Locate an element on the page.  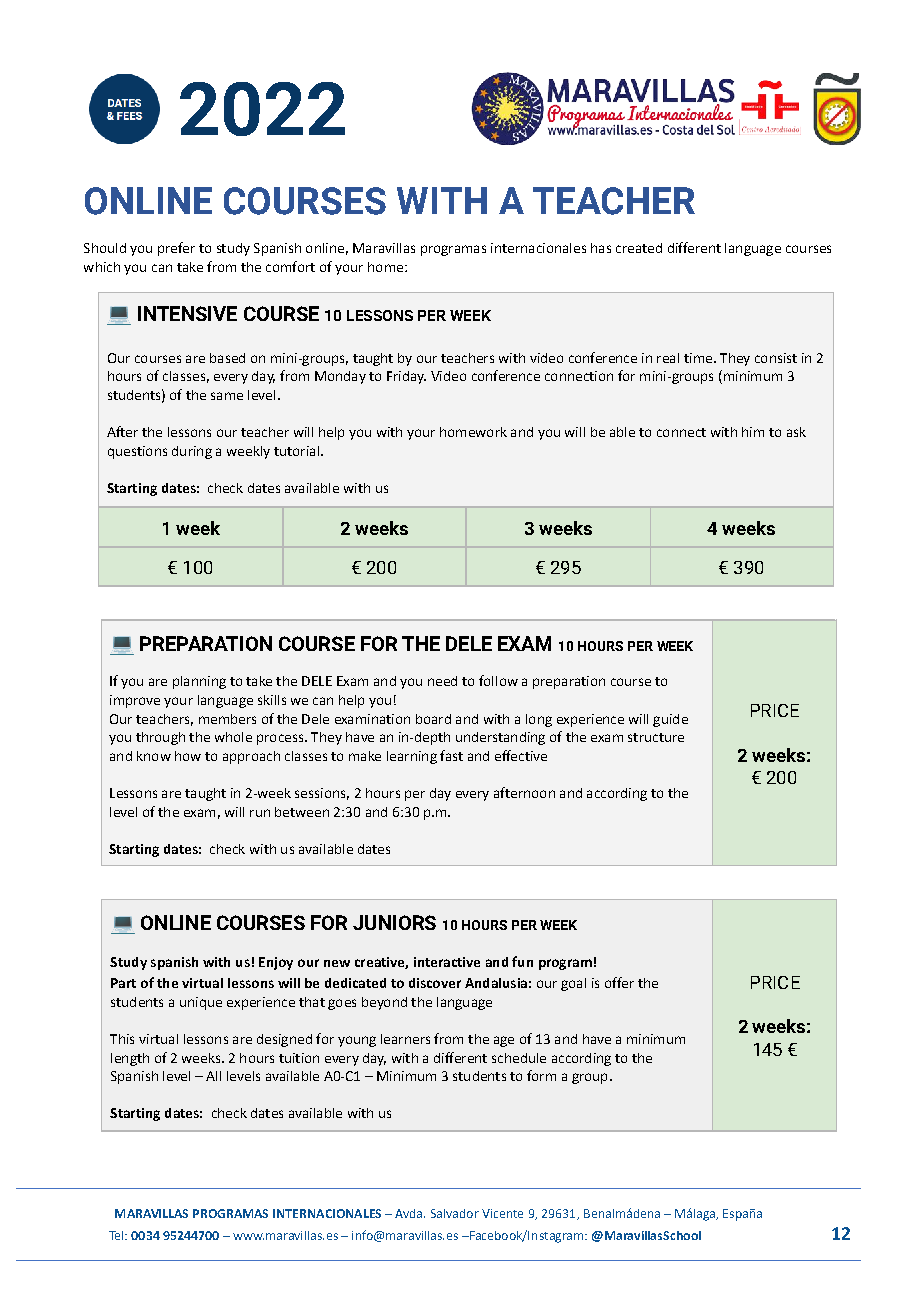
JUNIORS is located at coordinates (394, 922).
